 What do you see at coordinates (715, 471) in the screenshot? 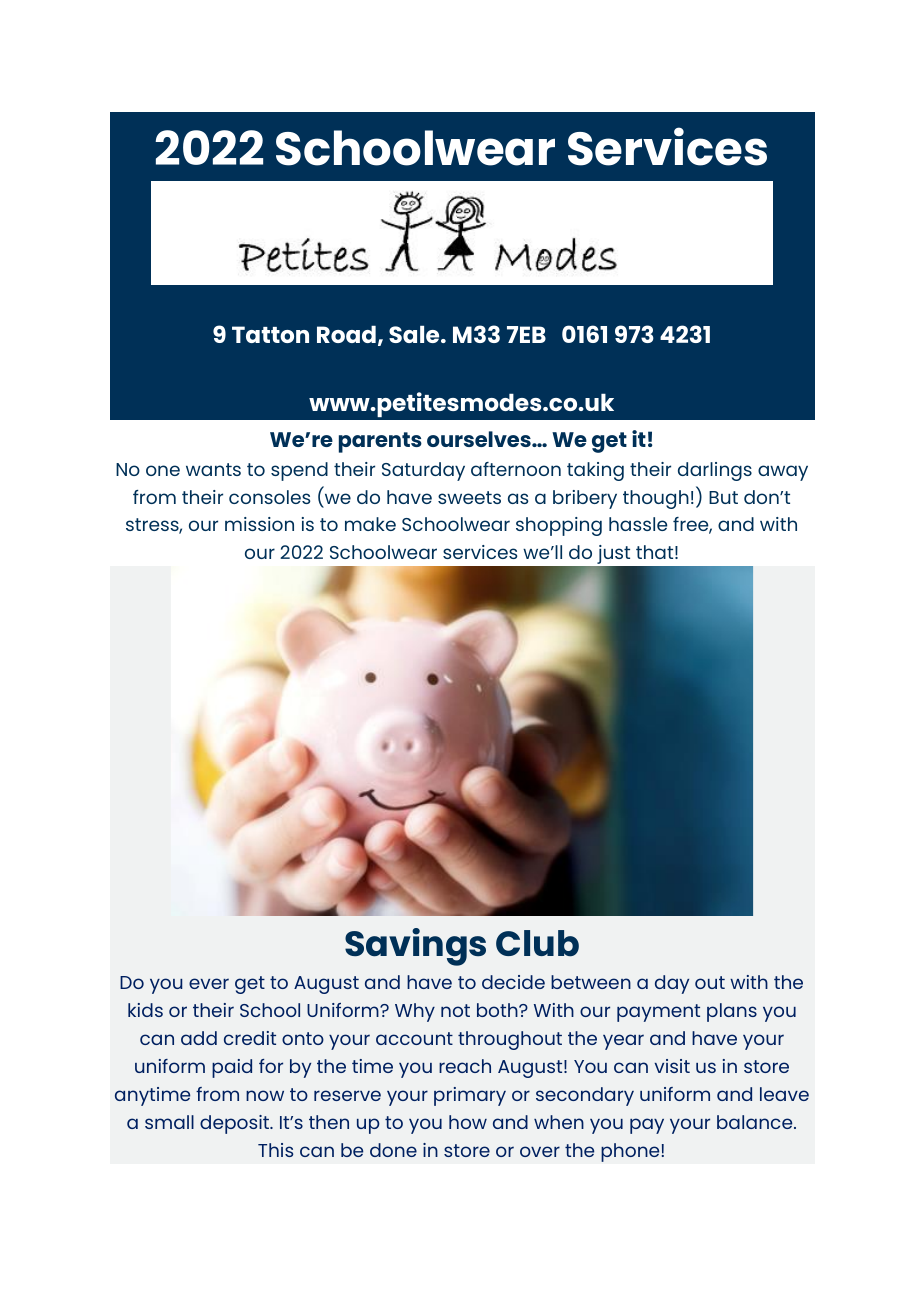
I see `darlings` at bounding box center [715, 471].
